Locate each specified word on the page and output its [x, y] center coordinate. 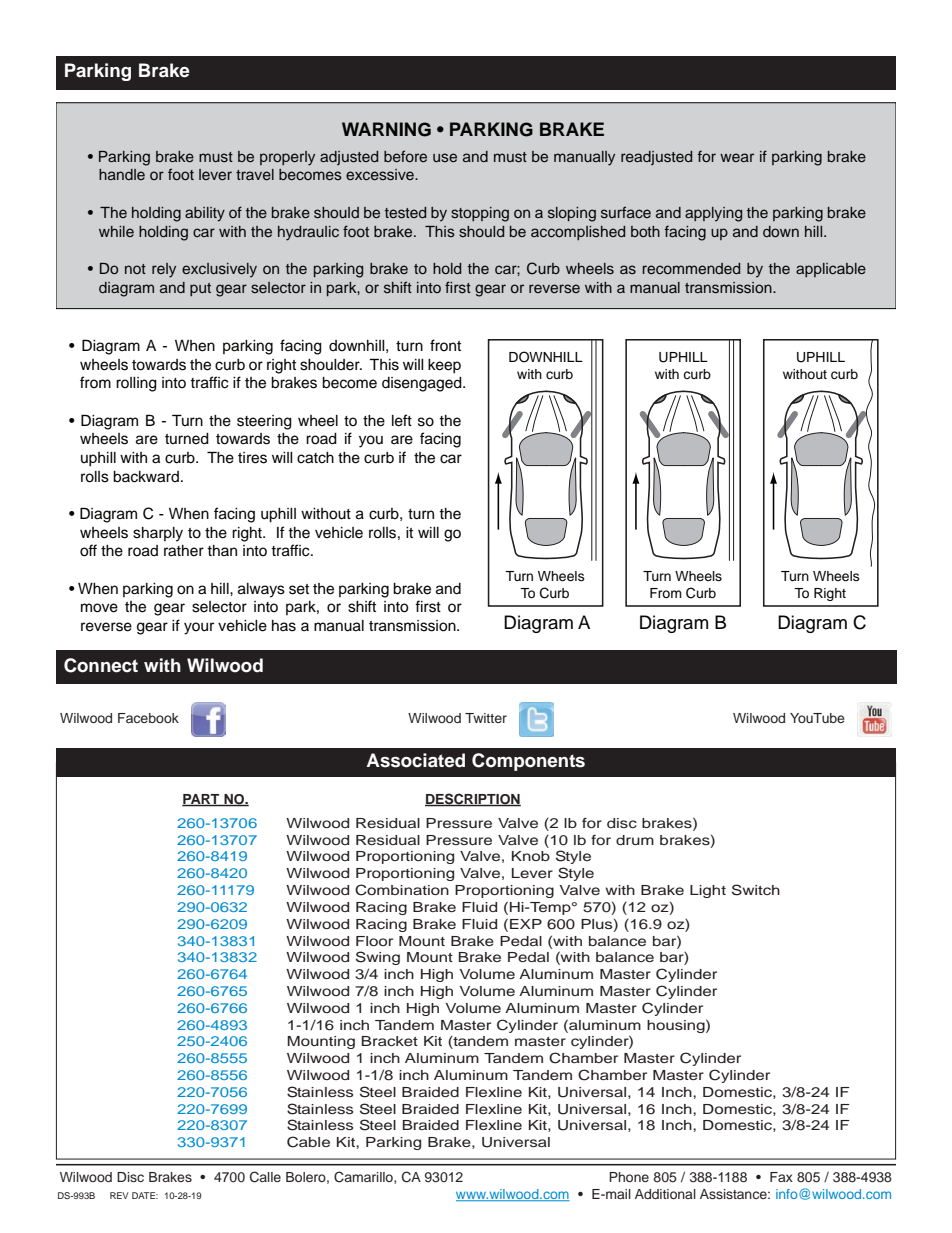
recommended [691, 268]
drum [635, 840]
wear [737, 157]
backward [146, 477]
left [402, 420]
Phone [629, 1177]
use [445, 157]
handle [122, 174]
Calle [265, 1177]
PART [202, 800]
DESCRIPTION [473, 800]
